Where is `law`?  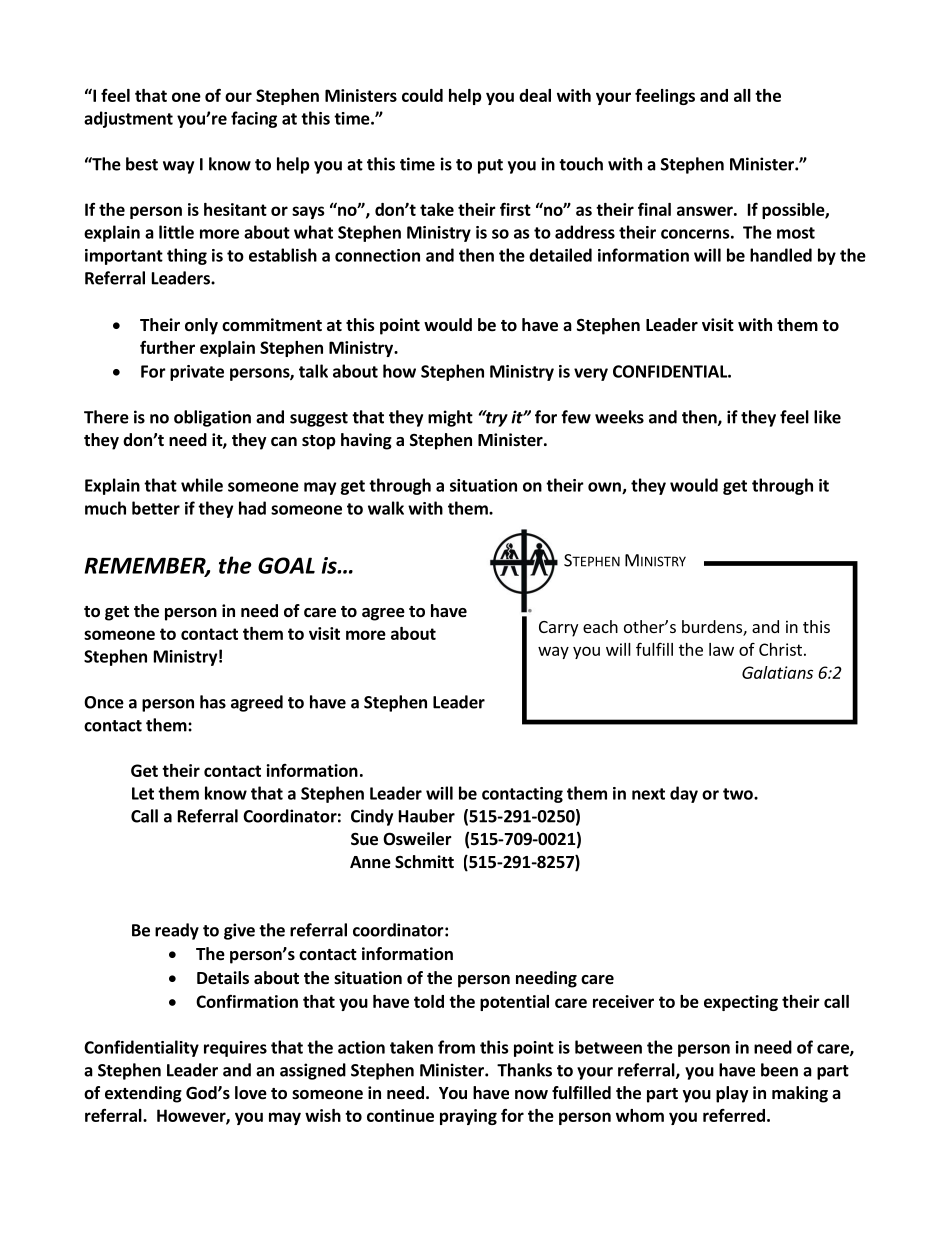
law is located at coordinates (721, 649).
